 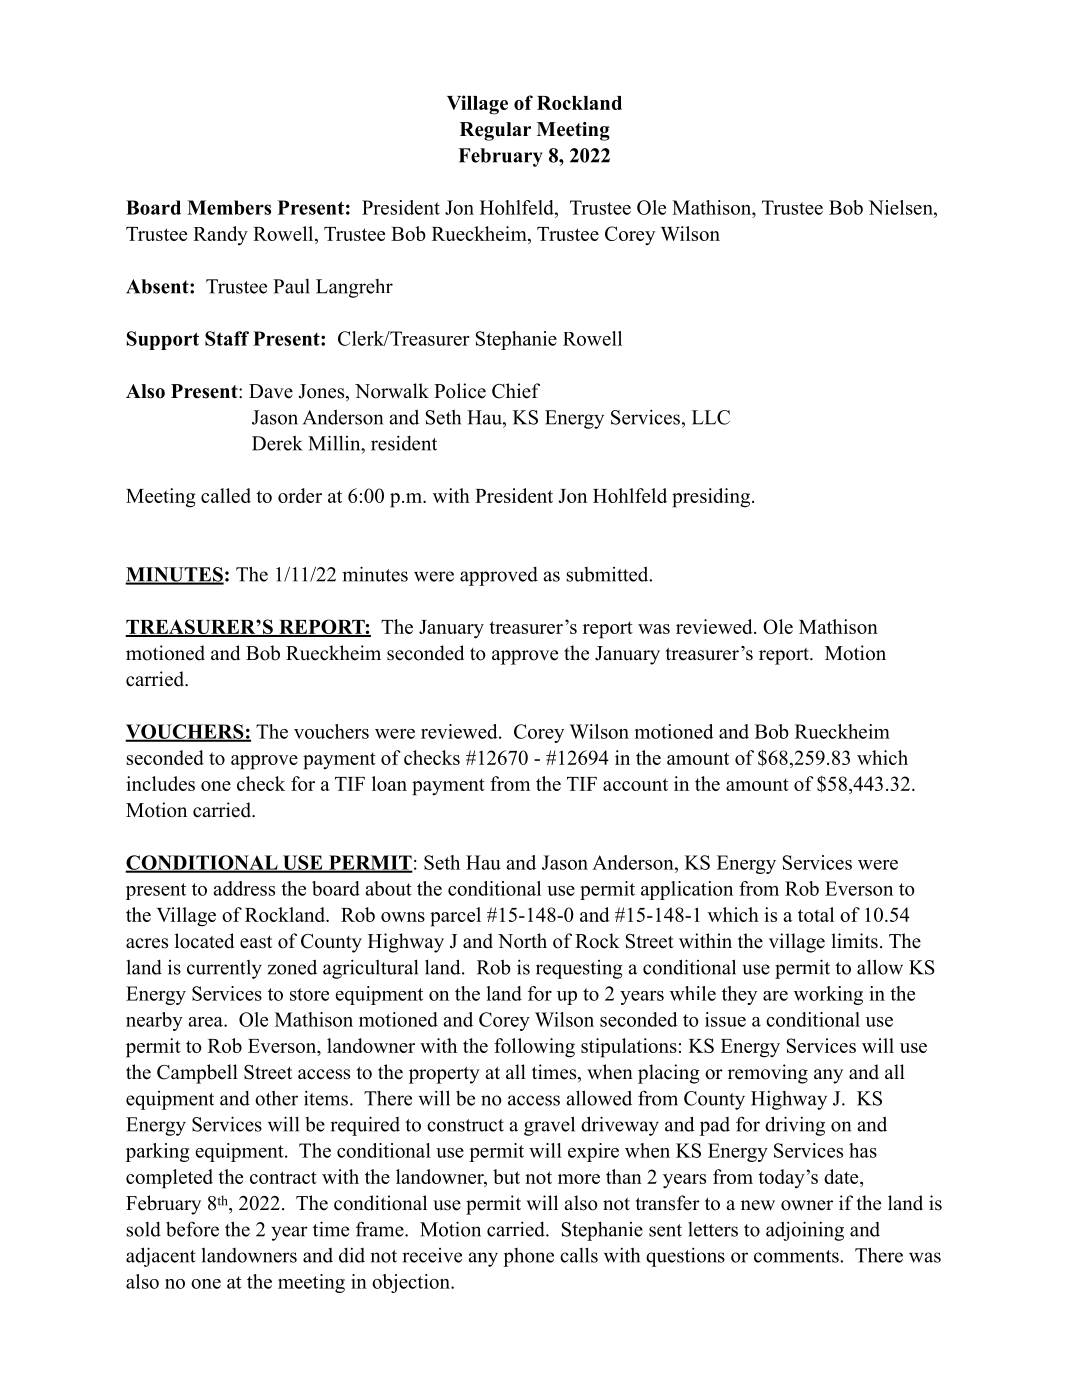 I want to click on before, so click(x=192, y=1229).
